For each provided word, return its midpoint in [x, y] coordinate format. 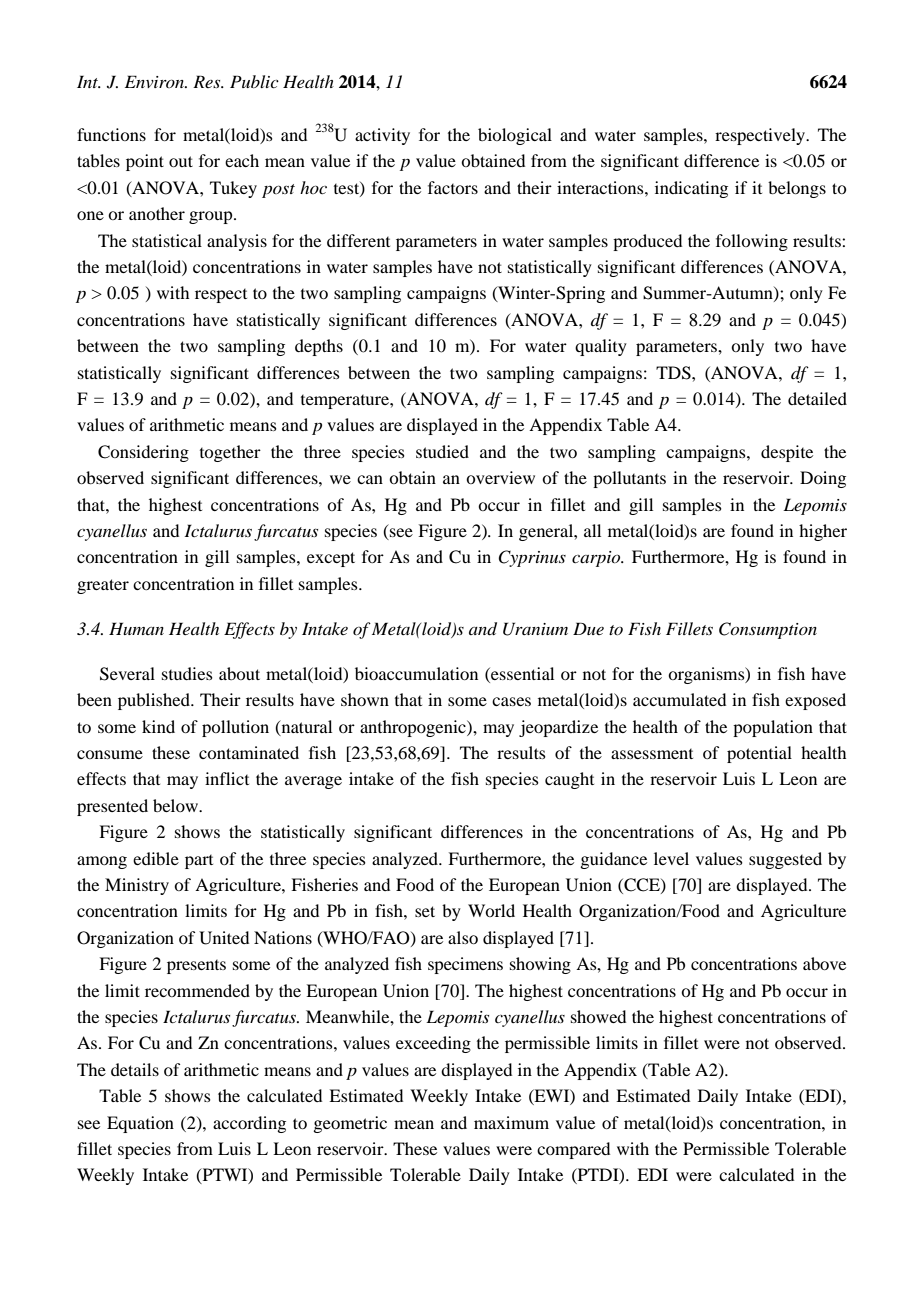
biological [515, 136]
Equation [140, 1124]
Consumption [768, 630]
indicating [691, 189]
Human [136, 628]
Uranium [535, 629]
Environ [156, 81]
